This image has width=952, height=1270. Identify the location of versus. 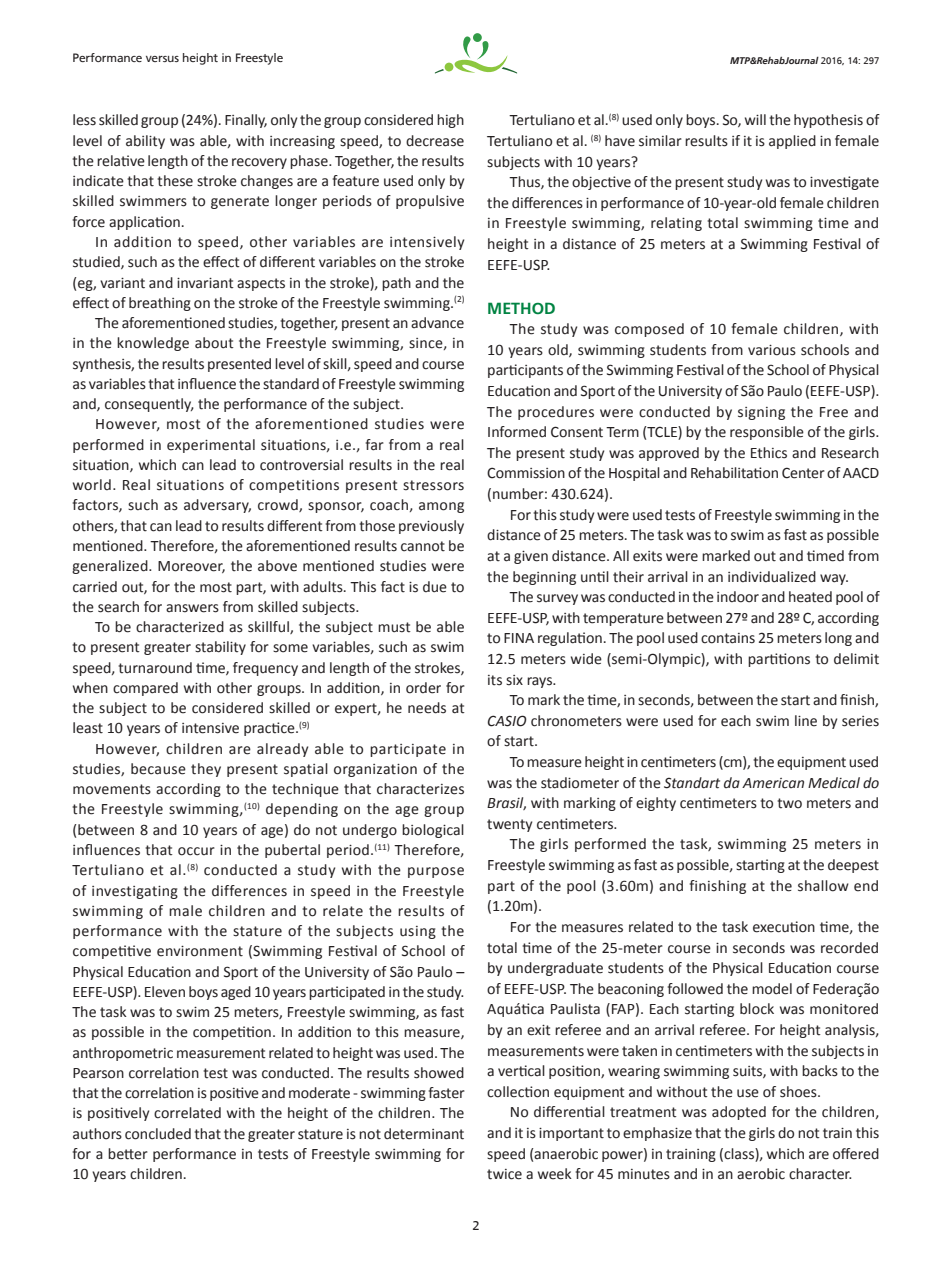
(162, 59).
